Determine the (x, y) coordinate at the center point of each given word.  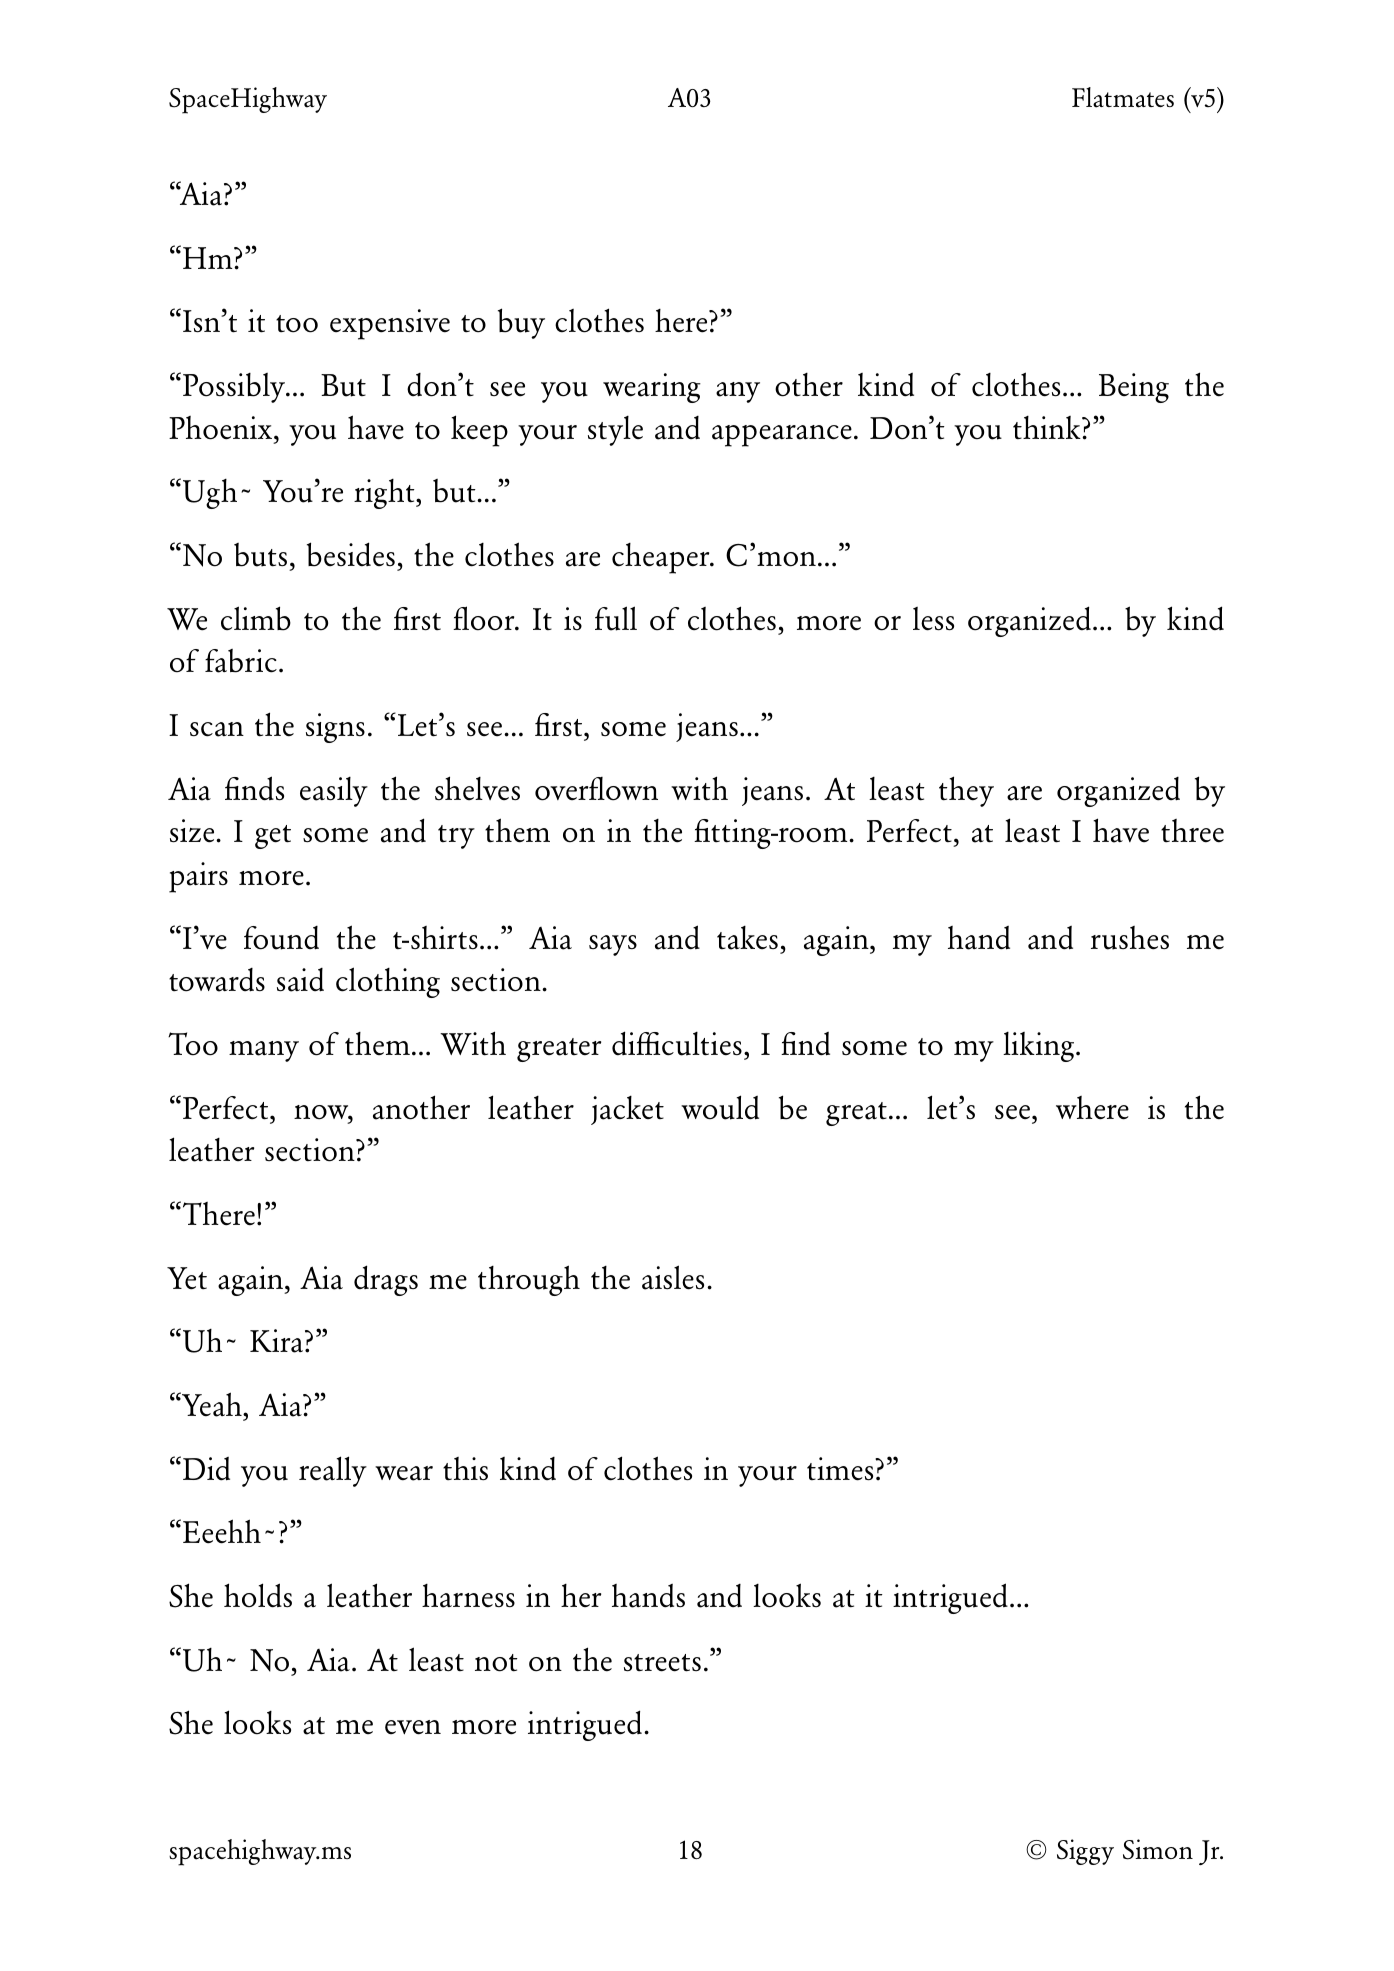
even (413, 1727)
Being (1134, 388)
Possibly (235, 388)
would (720, 1107)
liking (1040, 1047)
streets (662, 1663)
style (615, 431)
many (264, 1051)
